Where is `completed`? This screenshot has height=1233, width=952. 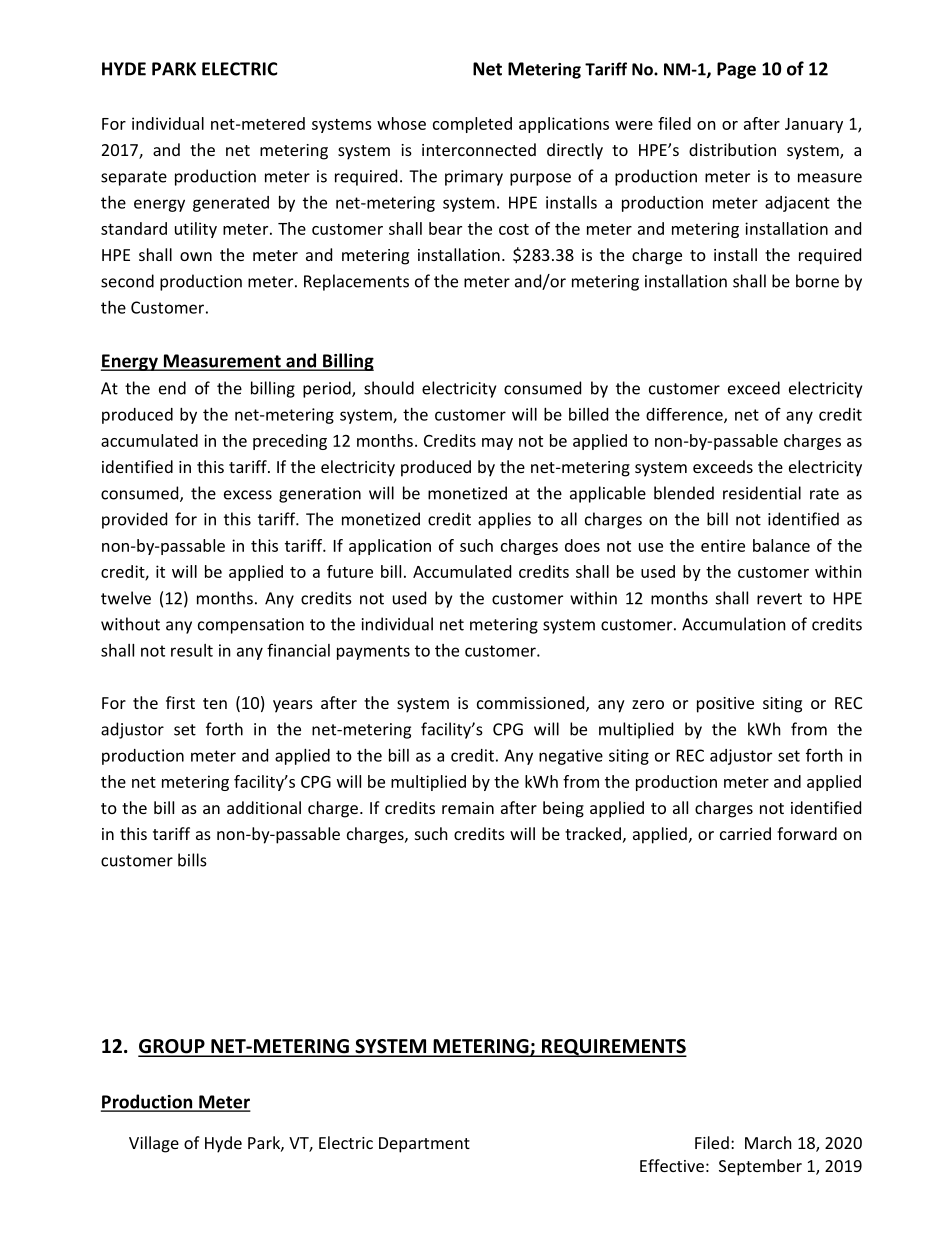 completed is located at coordinates (472, 125).
